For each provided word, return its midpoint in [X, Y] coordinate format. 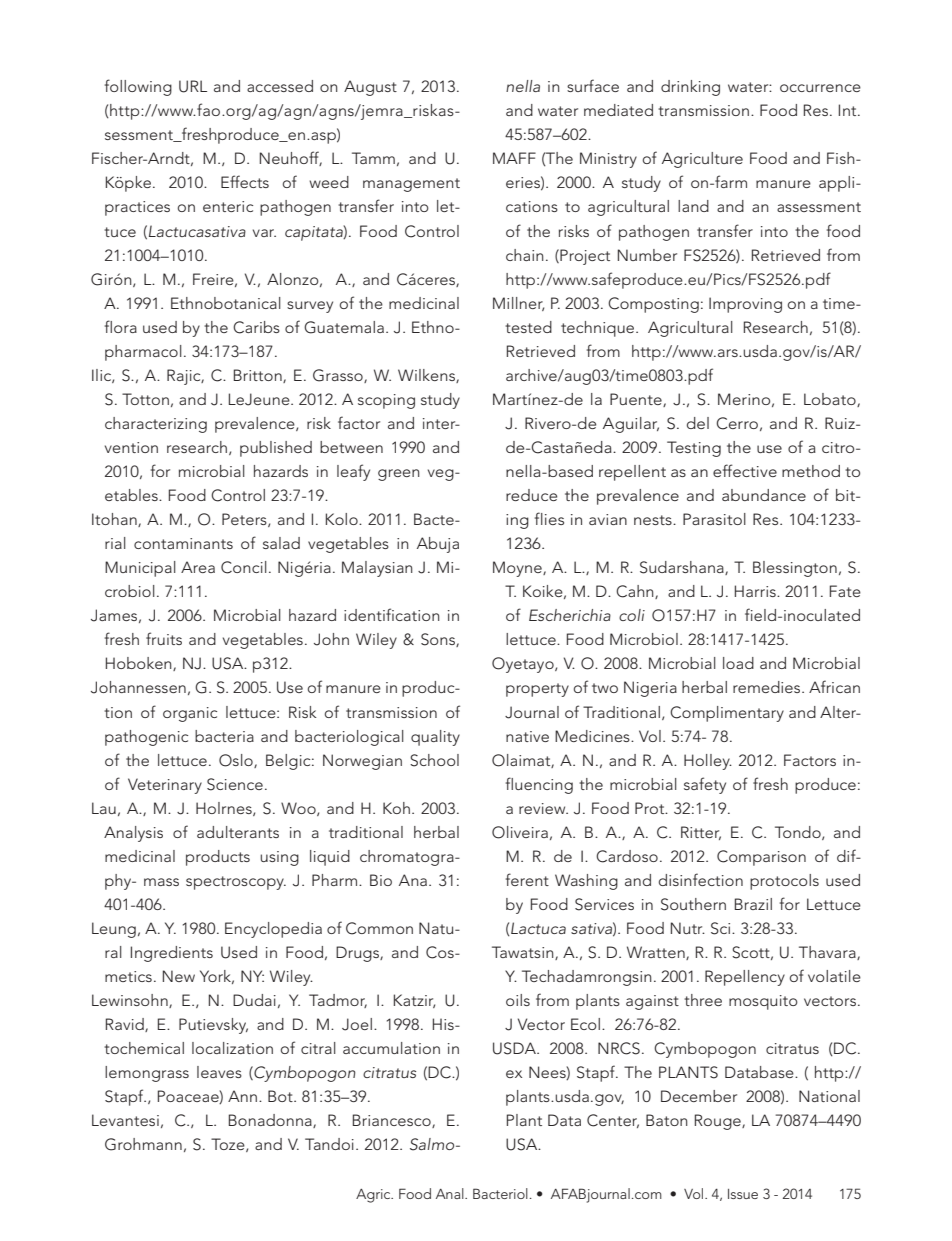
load [738, 663]
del [698, 423]
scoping [386, 401]
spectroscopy [236, 883]
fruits [164, 638]
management [411, 185]
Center [613, 1121]
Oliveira [520, 832]
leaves [219, 1072]
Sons [439, 640]
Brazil [753, 904]
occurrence [820, 88]
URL [193, 86]
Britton [259, 376]
